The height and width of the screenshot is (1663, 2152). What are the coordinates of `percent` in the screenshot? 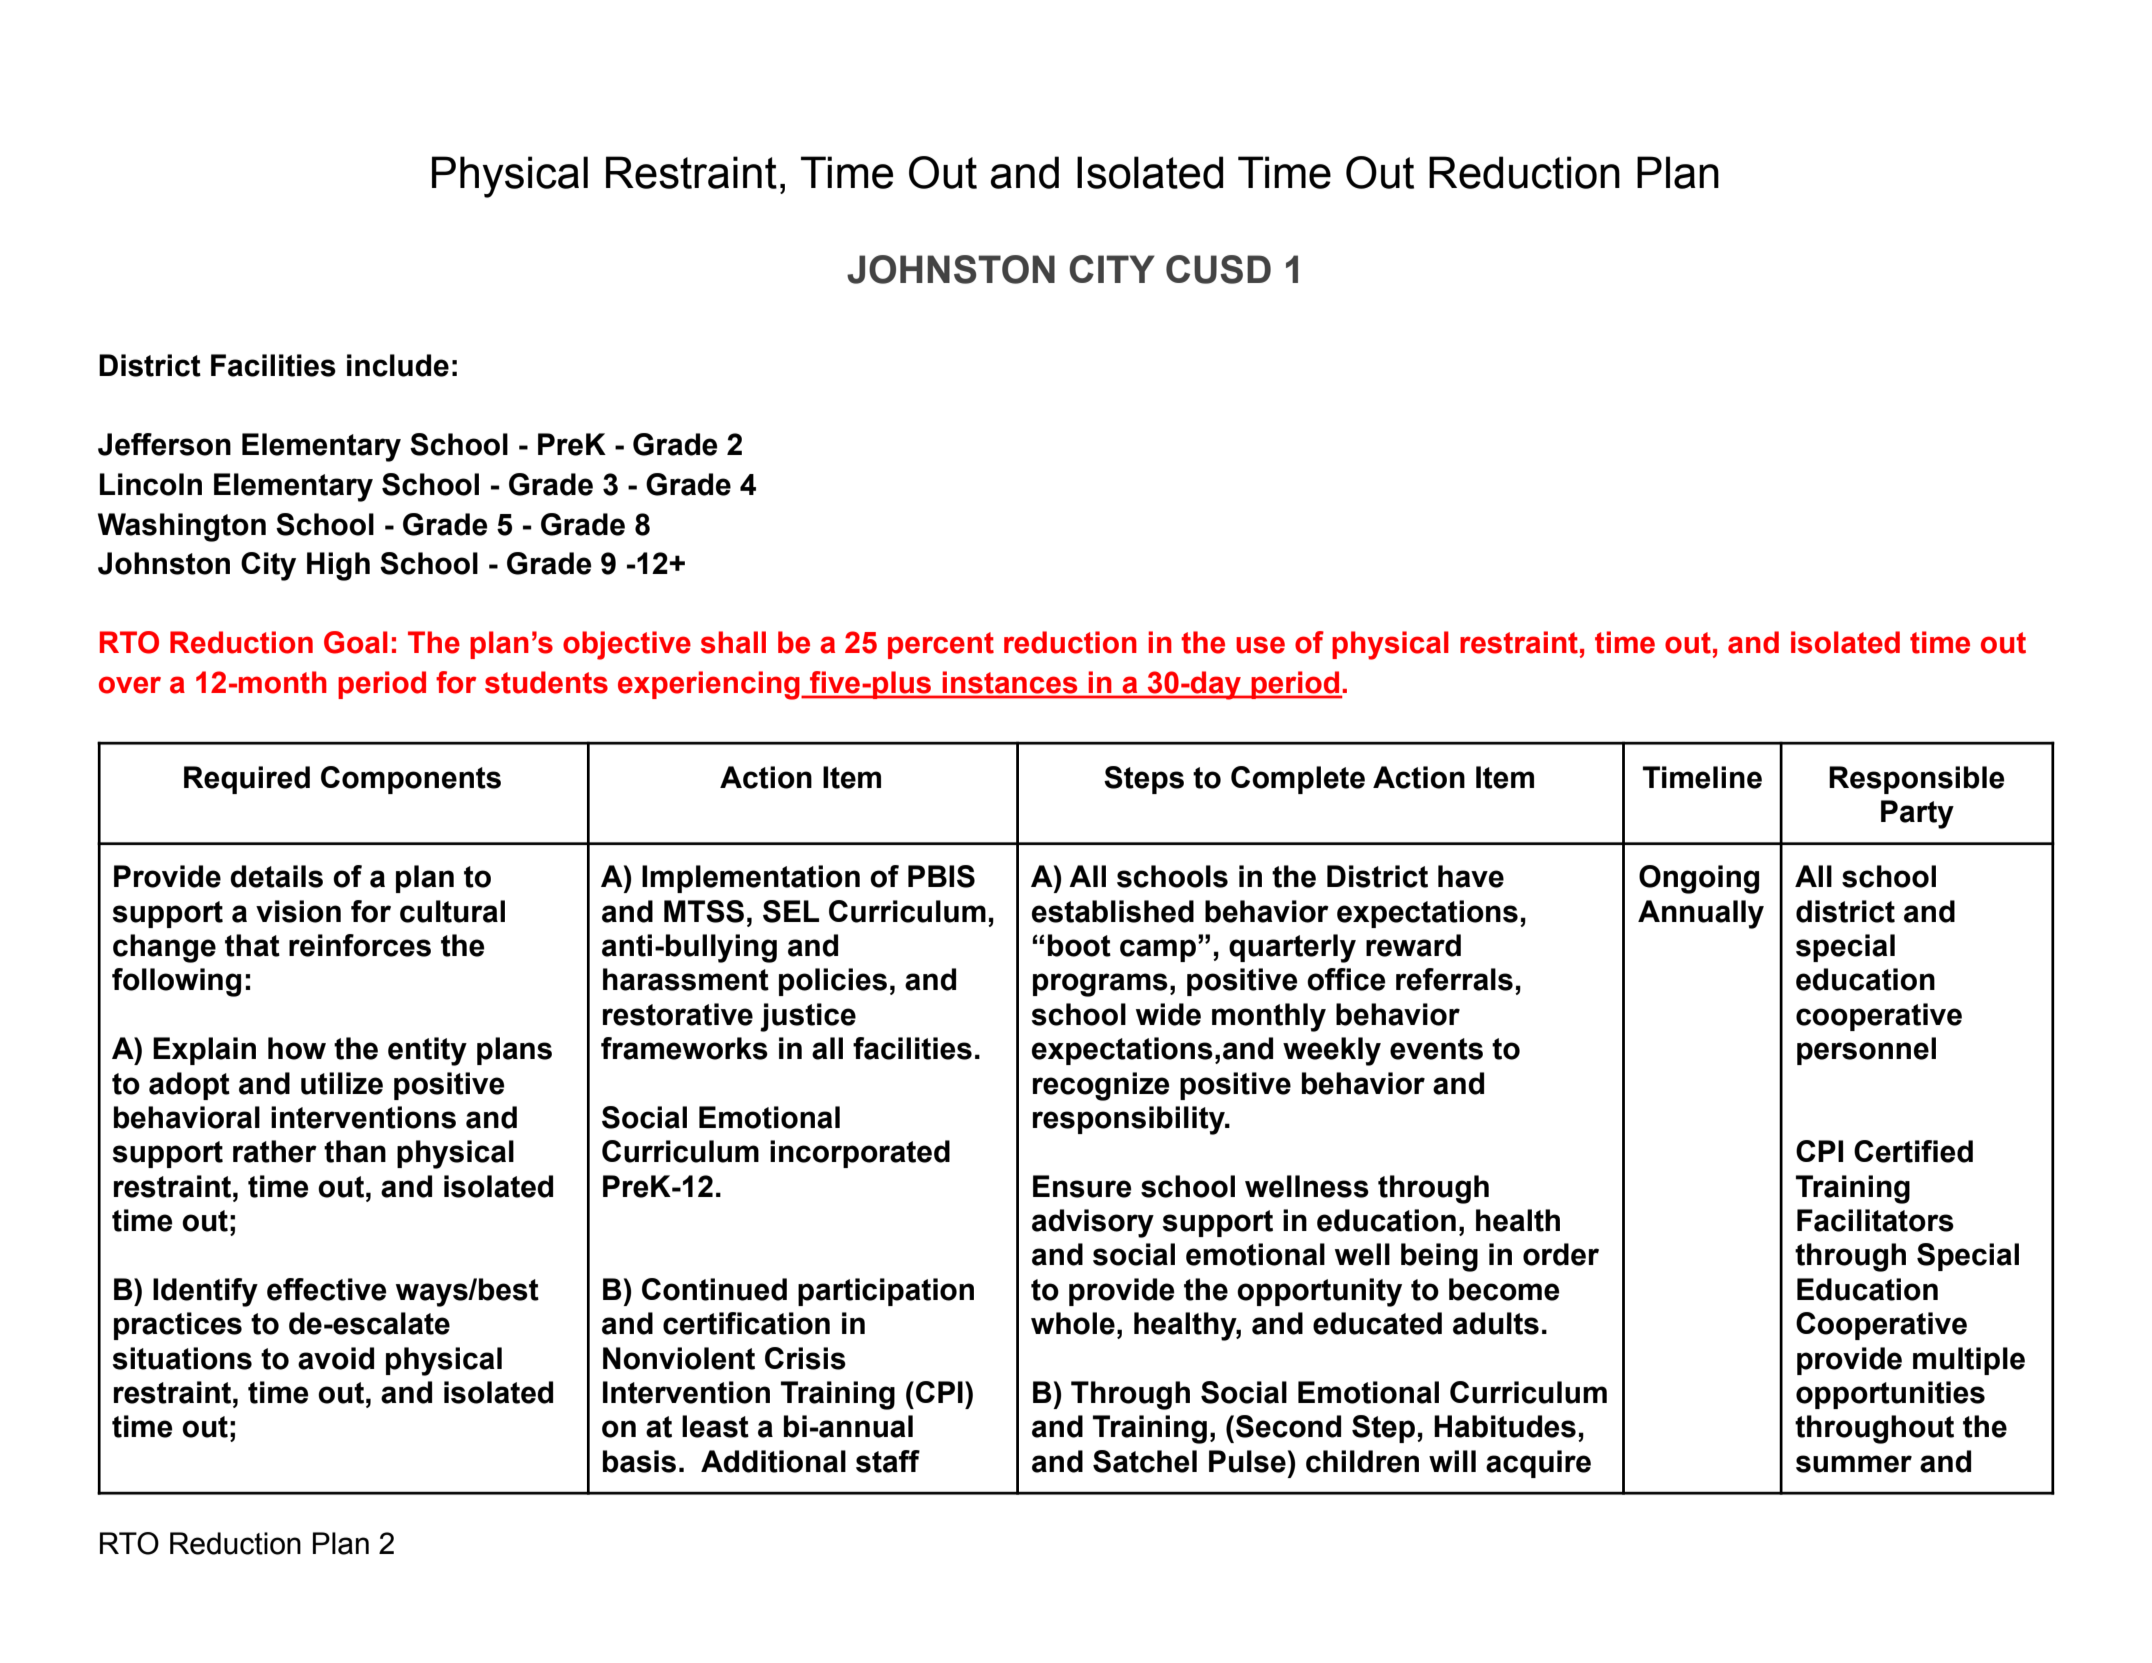 It's located at (941, 645).
